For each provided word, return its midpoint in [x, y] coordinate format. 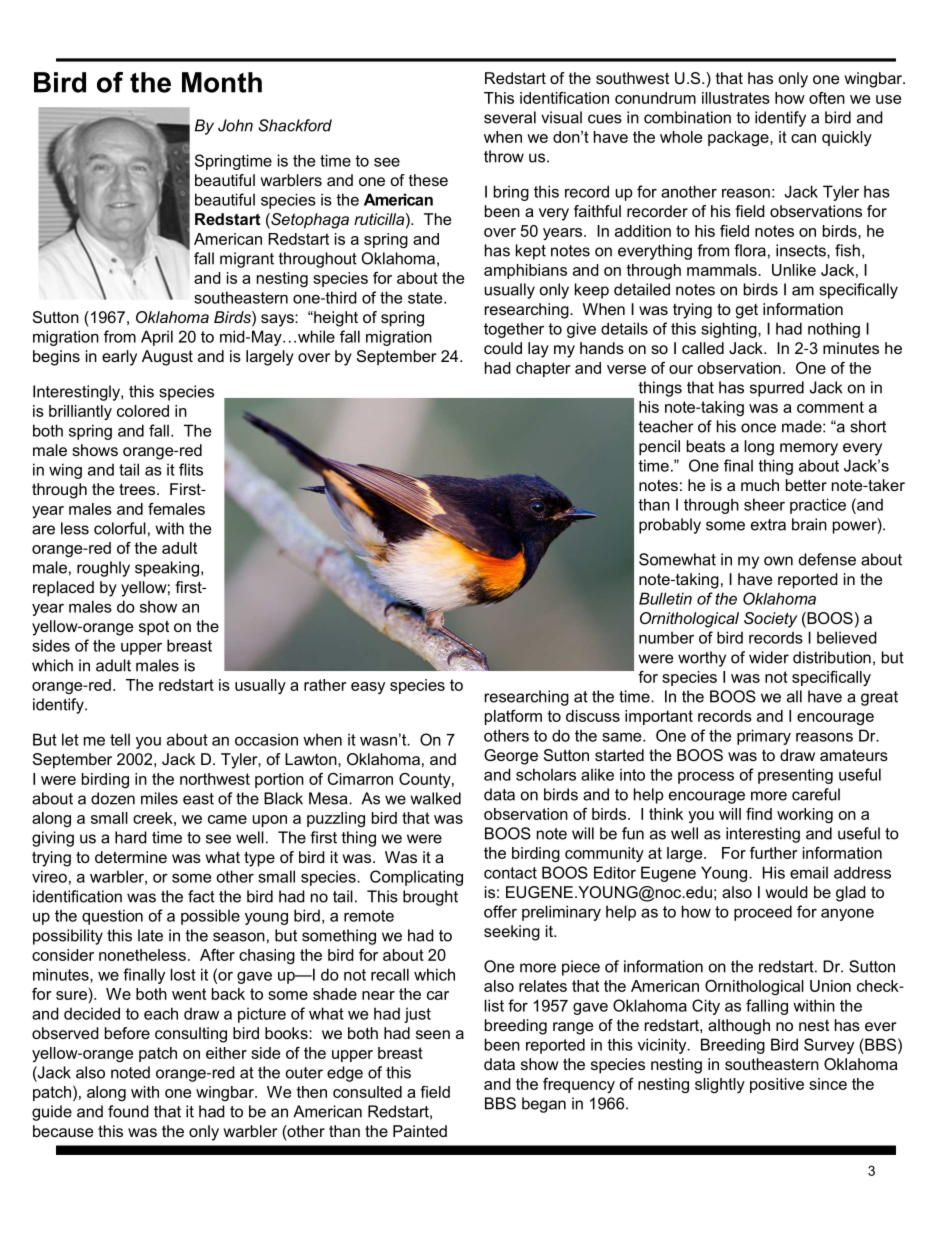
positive [777, 1085]
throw [504, 156]
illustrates [736, 98]
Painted [420, 1131]
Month [222, 82]
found [128, 1111]
